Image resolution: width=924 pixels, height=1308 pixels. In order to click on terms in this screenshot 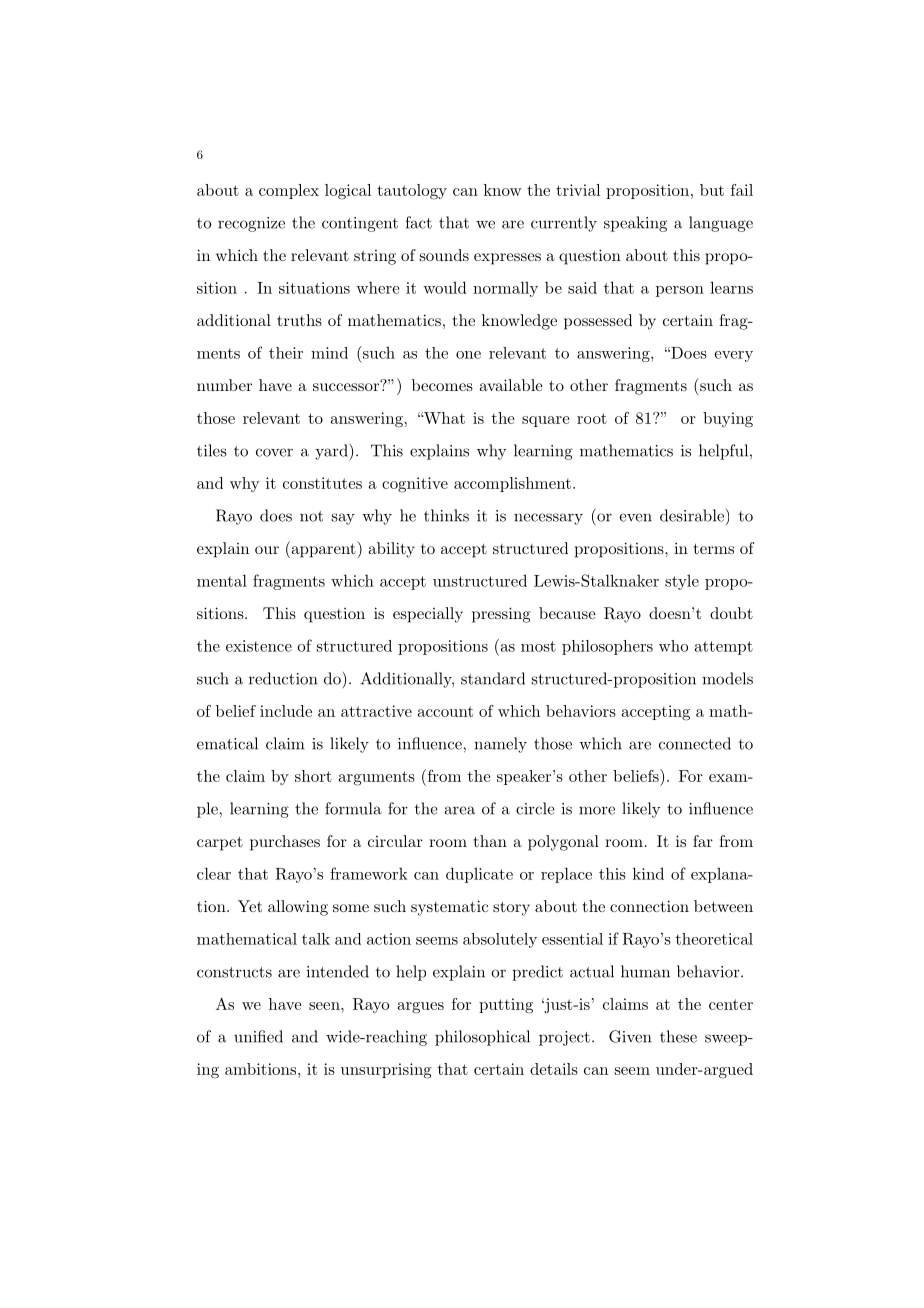, I will do `click(714, 548)`.
